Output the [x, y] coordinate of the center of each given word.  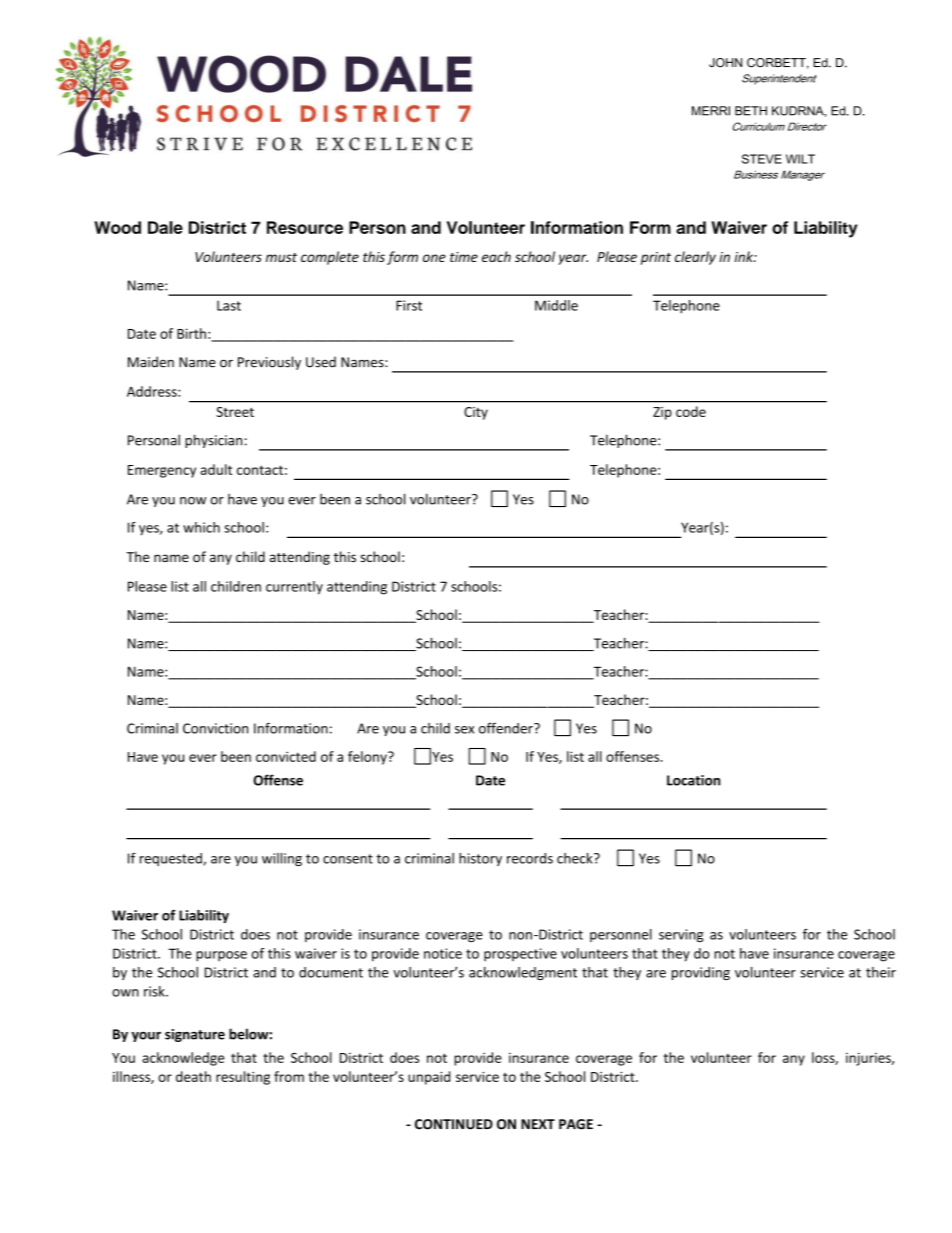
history [480, 859]
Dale [165, 227]
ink [744, 256]
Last [229, 305]
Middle [556, 305]
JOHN [725, 63]
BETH [751, 111]
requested [172, 859]
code [691, 411]
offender [507, 728]
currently [294, 588]
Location [693, 780]
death [193, 1076]
